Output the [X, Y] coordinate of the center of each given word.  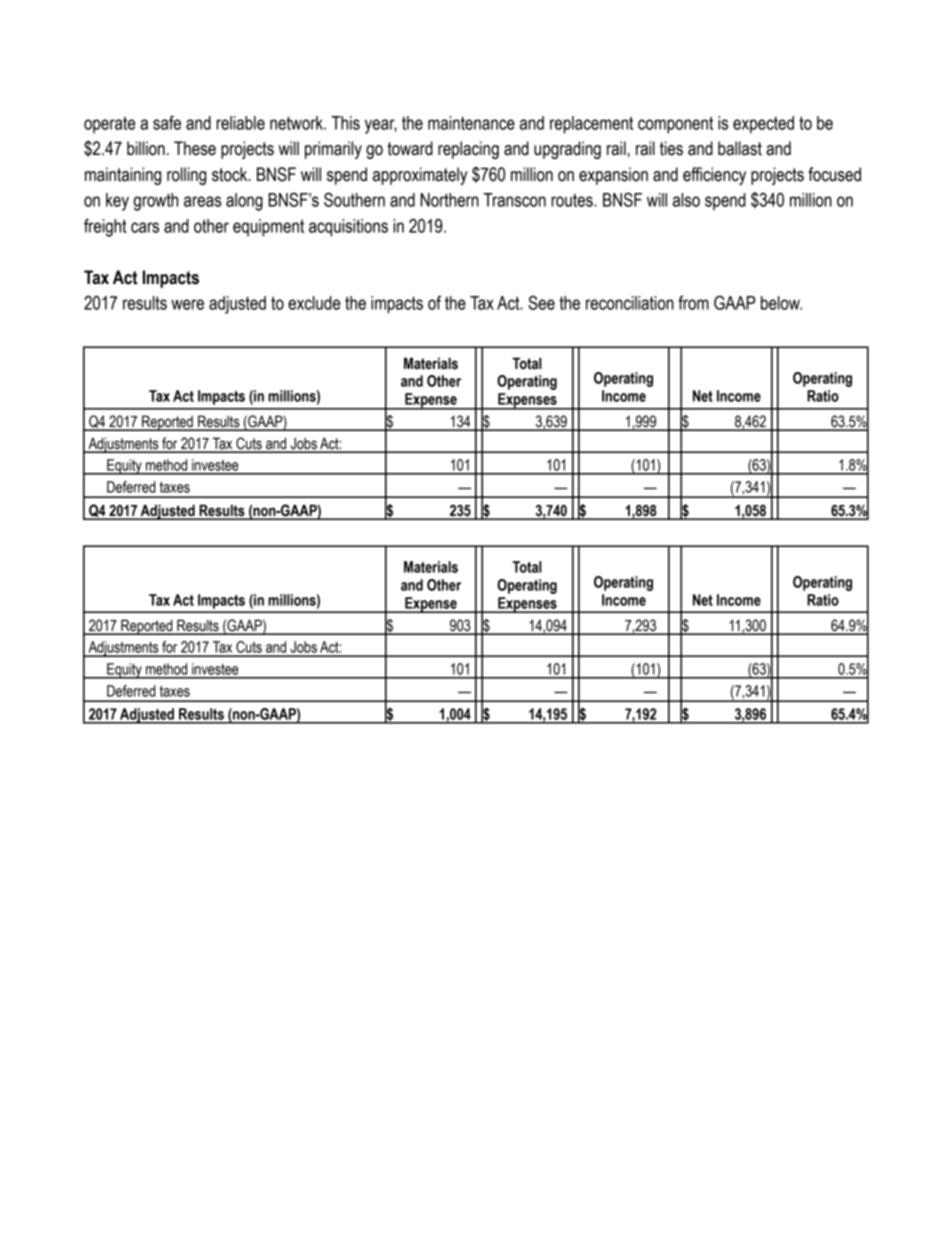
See [541, 302]
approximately [420, 176]
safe [167, 122]
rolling [186, 176]
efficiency [714, 176]
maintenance [471, 123]
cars [145, 227]
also [686, 200]
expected [763, 125]
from [693, 303]
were [187, 304]
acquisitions [348, 228]
